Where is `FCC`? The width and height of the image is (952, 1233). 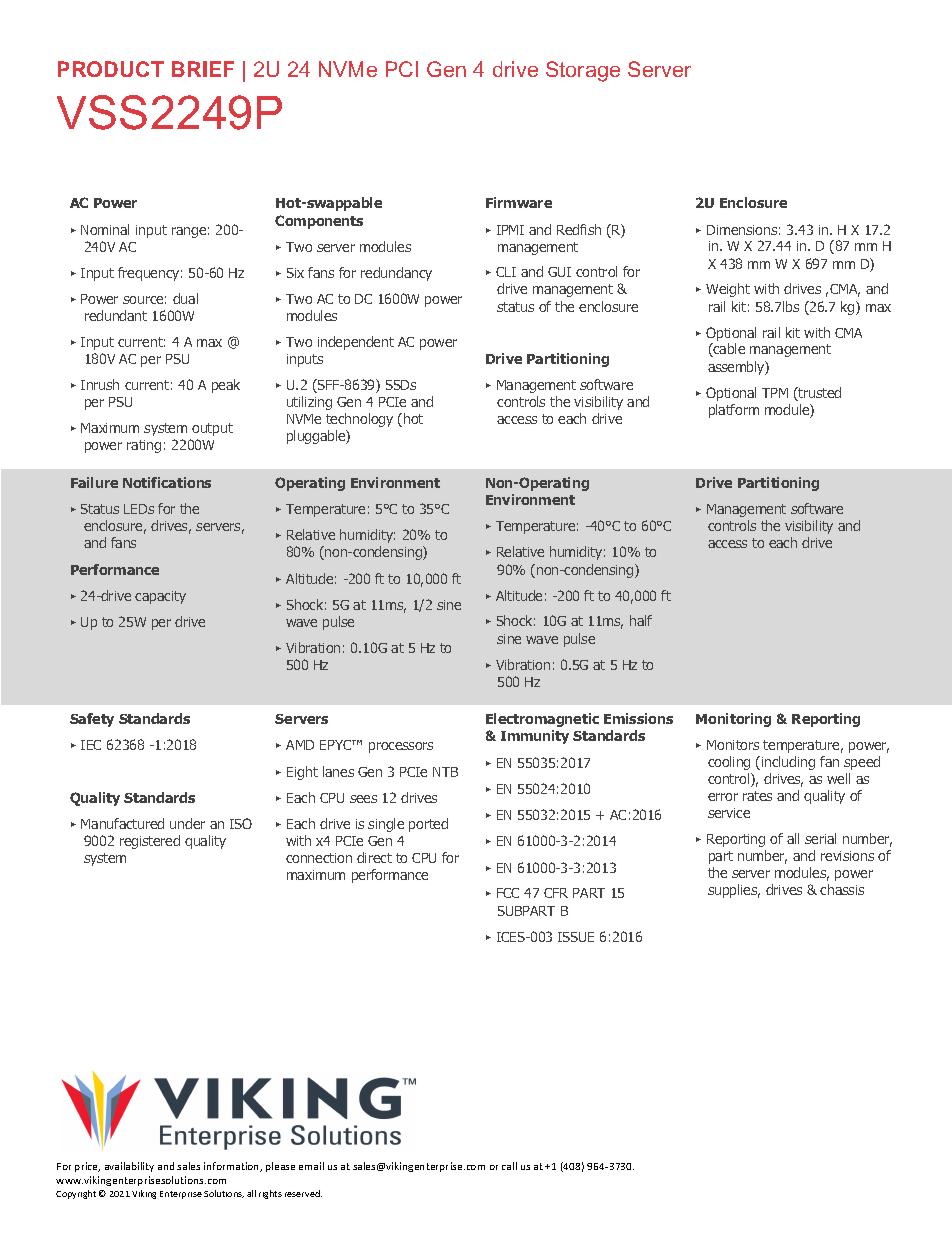
FCC is located at coordinates (508, 893).
